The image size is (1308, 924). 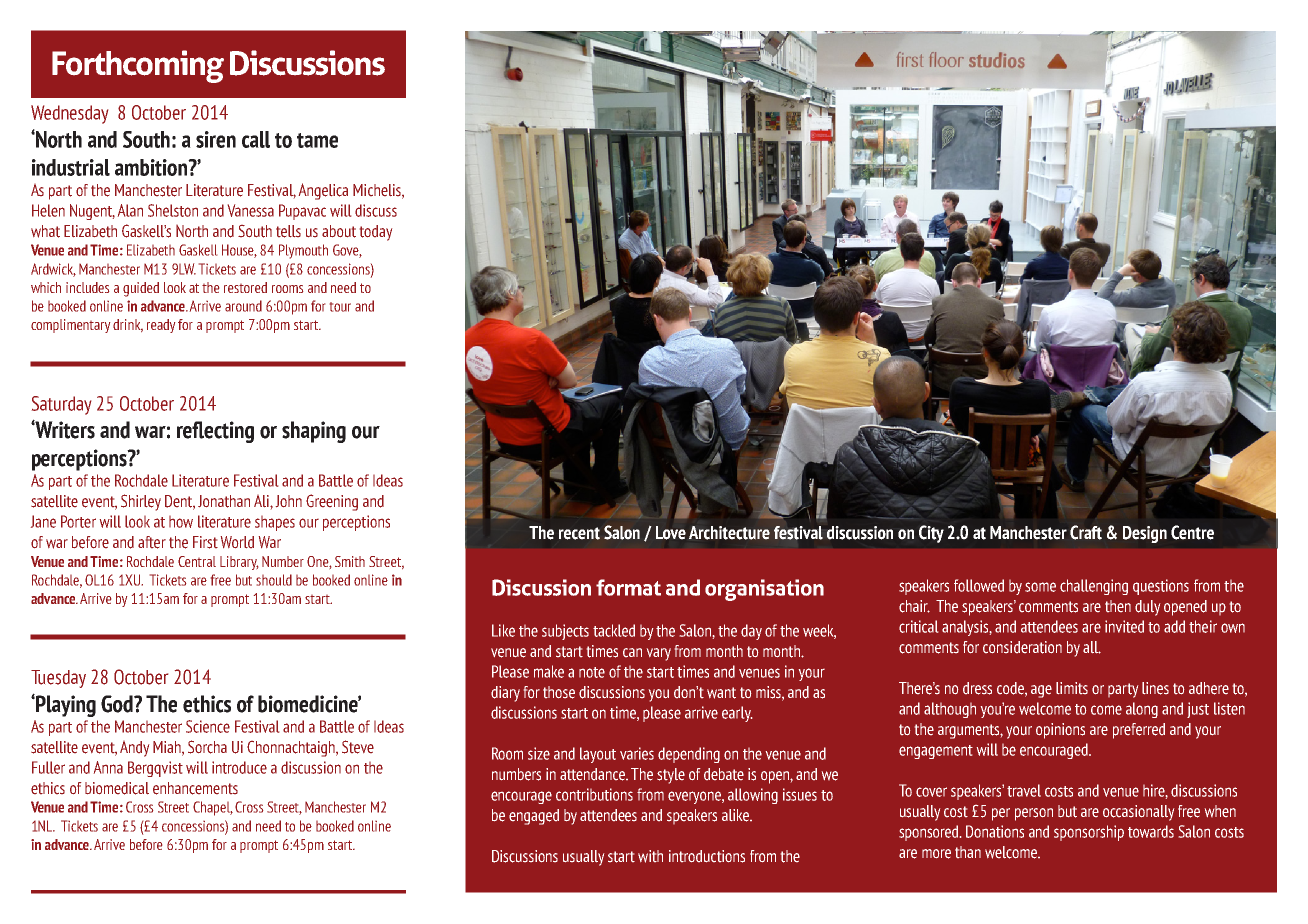 What do you see at coordinates (161, 326) in the screenshot?
I see `ready` at bounding box center [161, 326].
